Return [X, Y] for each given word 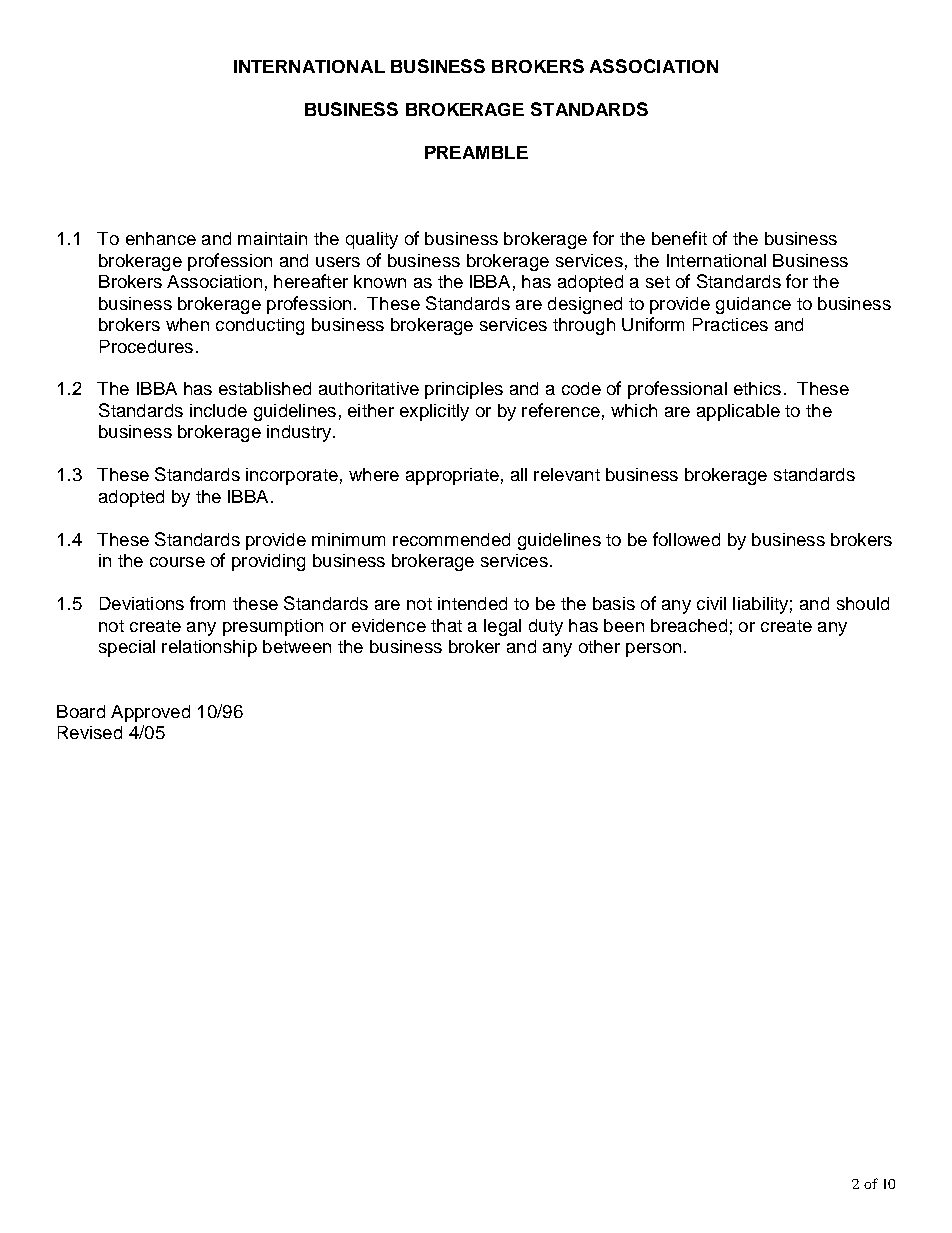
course [177, 562]
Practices [730, 324]
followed [686, 539]
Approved [150, 713]
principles [464, 390]
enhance [161, 238]
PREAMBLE [476, 152]
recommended [451, 539]
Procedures [146, 346]
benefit [679, 238]
